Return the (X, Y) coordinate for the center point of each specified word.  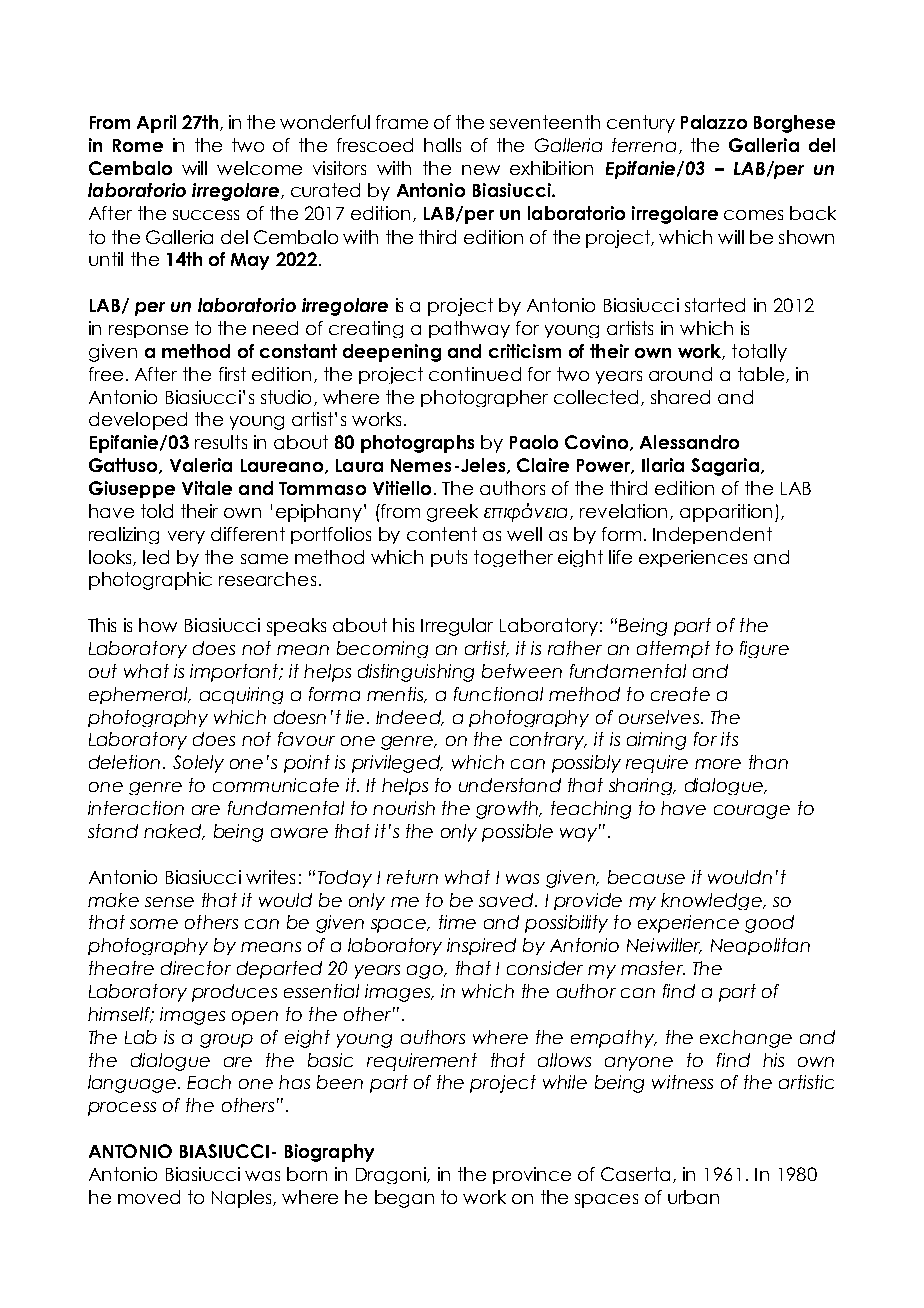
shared (680, 397)
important (235, 673)
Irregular (457, 627)
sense (169, 902)
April (156, 124)
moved (149, 1197)
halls (442, 145)
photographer (484, 398)
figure (764, 649)
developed (138, 421)
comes (753, 215)
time (457, 922)
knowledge (712, 901)
